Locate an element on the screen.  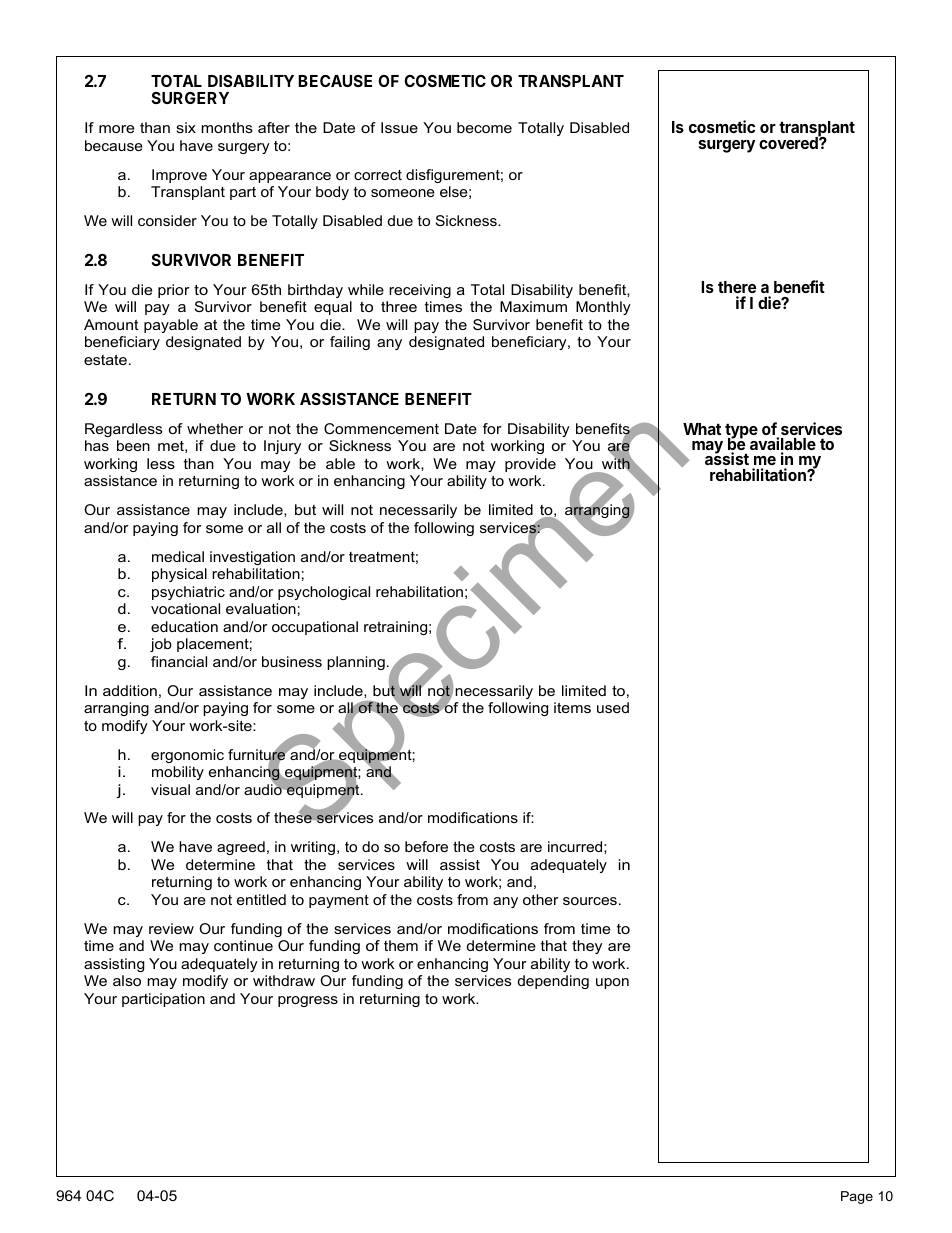
What is located at coordinates (702, 429).
